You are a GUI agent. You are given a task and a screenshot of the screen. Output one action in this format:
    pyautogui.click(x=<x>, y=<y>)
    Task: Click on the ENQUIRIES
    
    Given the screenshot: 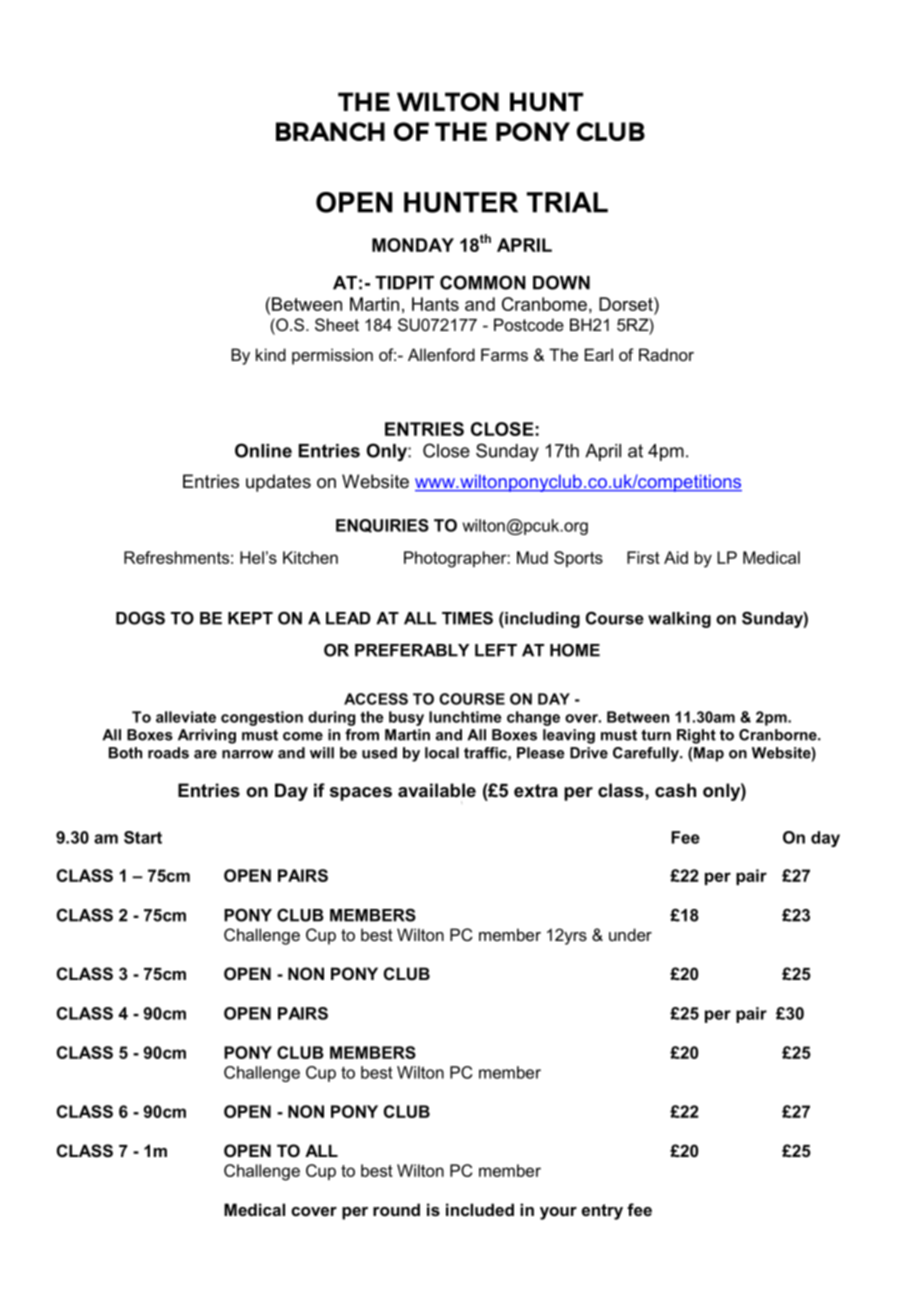 What is the action you would take?
    pyautogui.click(x=382, y=526)
